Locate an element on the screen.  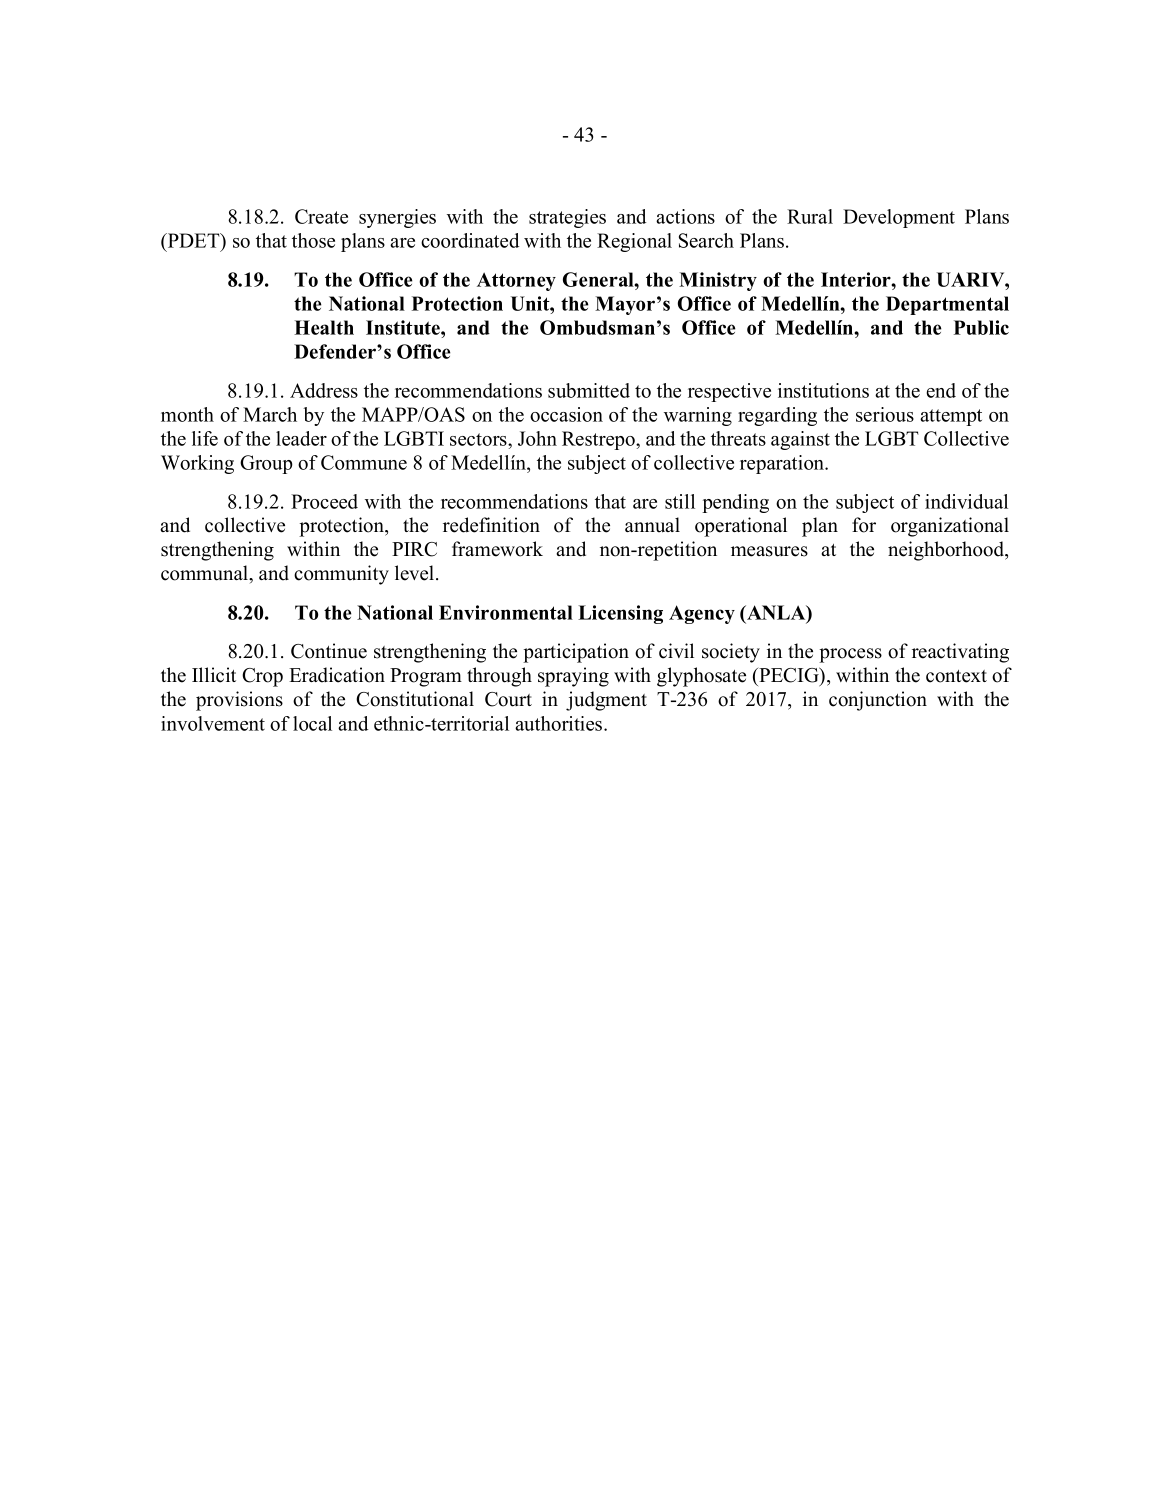
for is located at coordinates (864, 525).
